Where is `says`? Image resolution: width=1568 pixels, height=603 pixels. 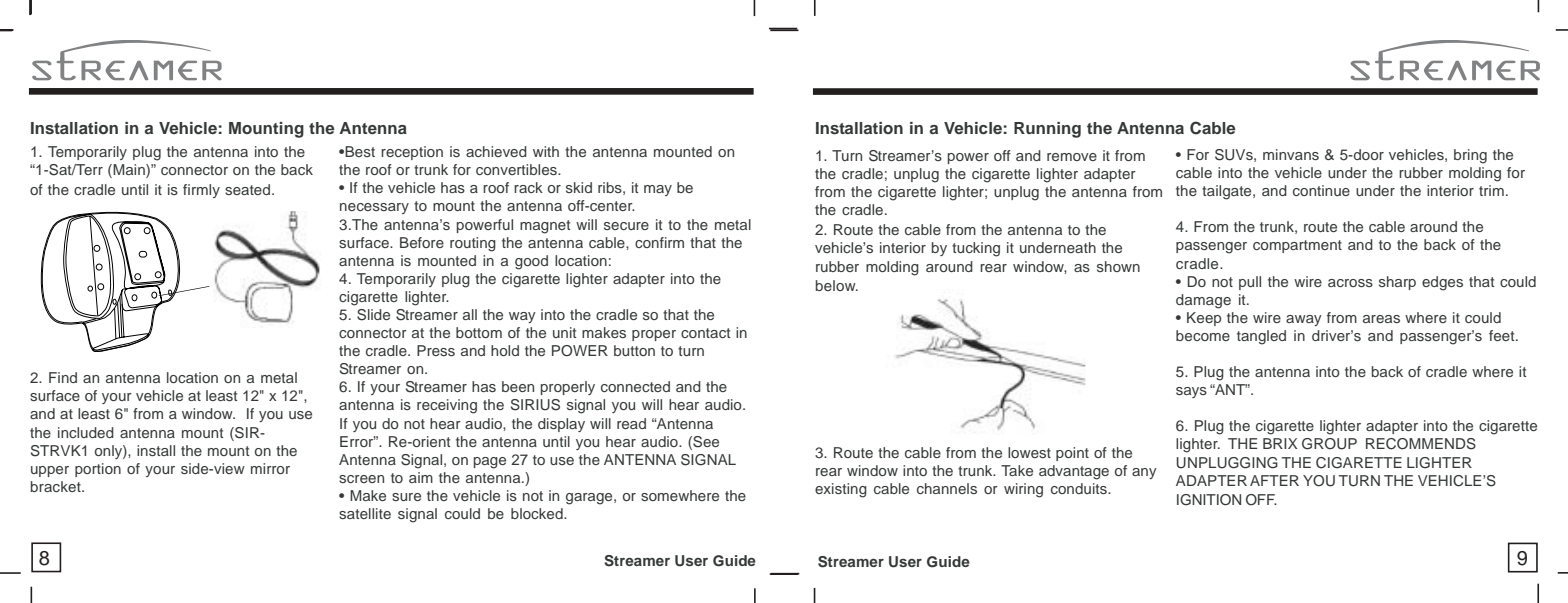 says is located at coordinates (1191, 392).
